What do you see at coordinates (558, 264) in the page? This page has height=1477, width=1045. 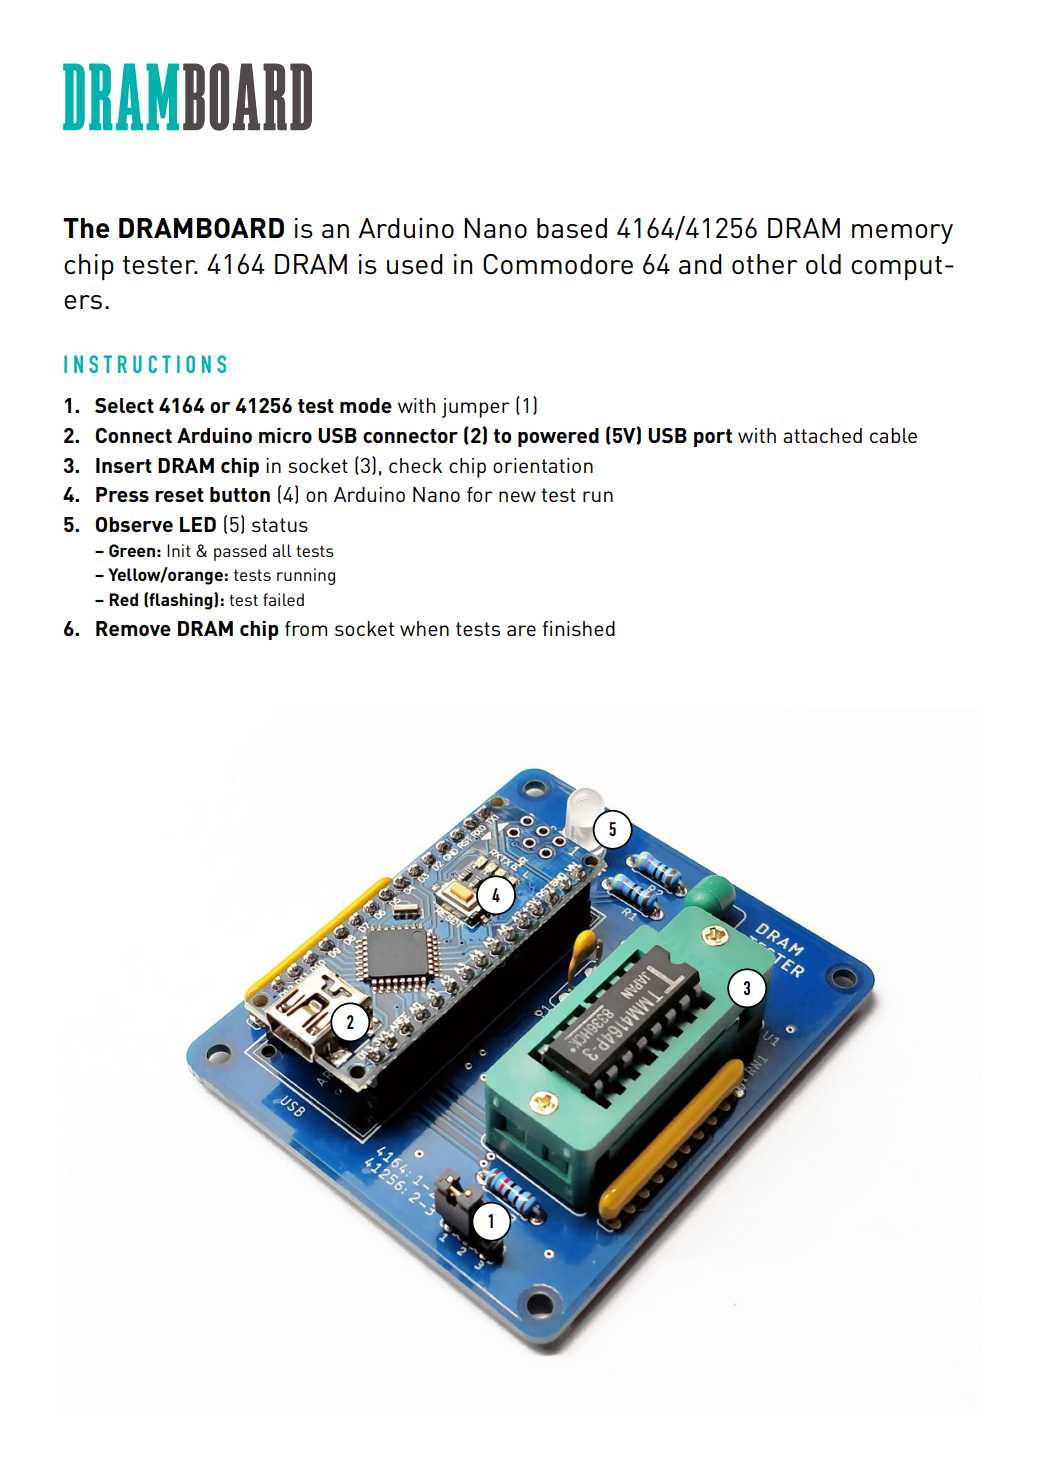 I see `Commodore` at bounding box center [558, 264].
